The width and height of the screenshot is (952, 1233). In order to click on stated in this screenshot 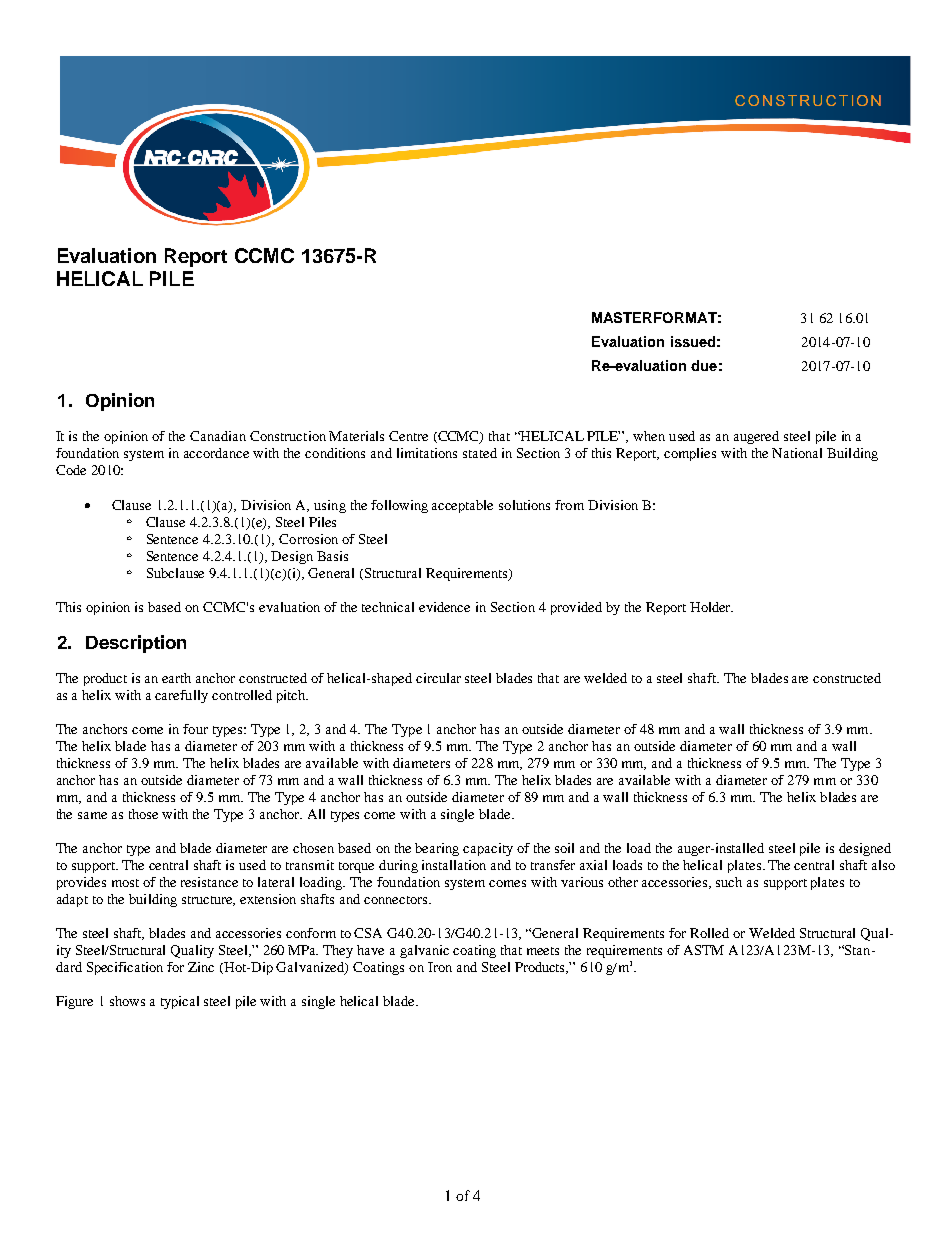, I will do `click(480, 453)`.
